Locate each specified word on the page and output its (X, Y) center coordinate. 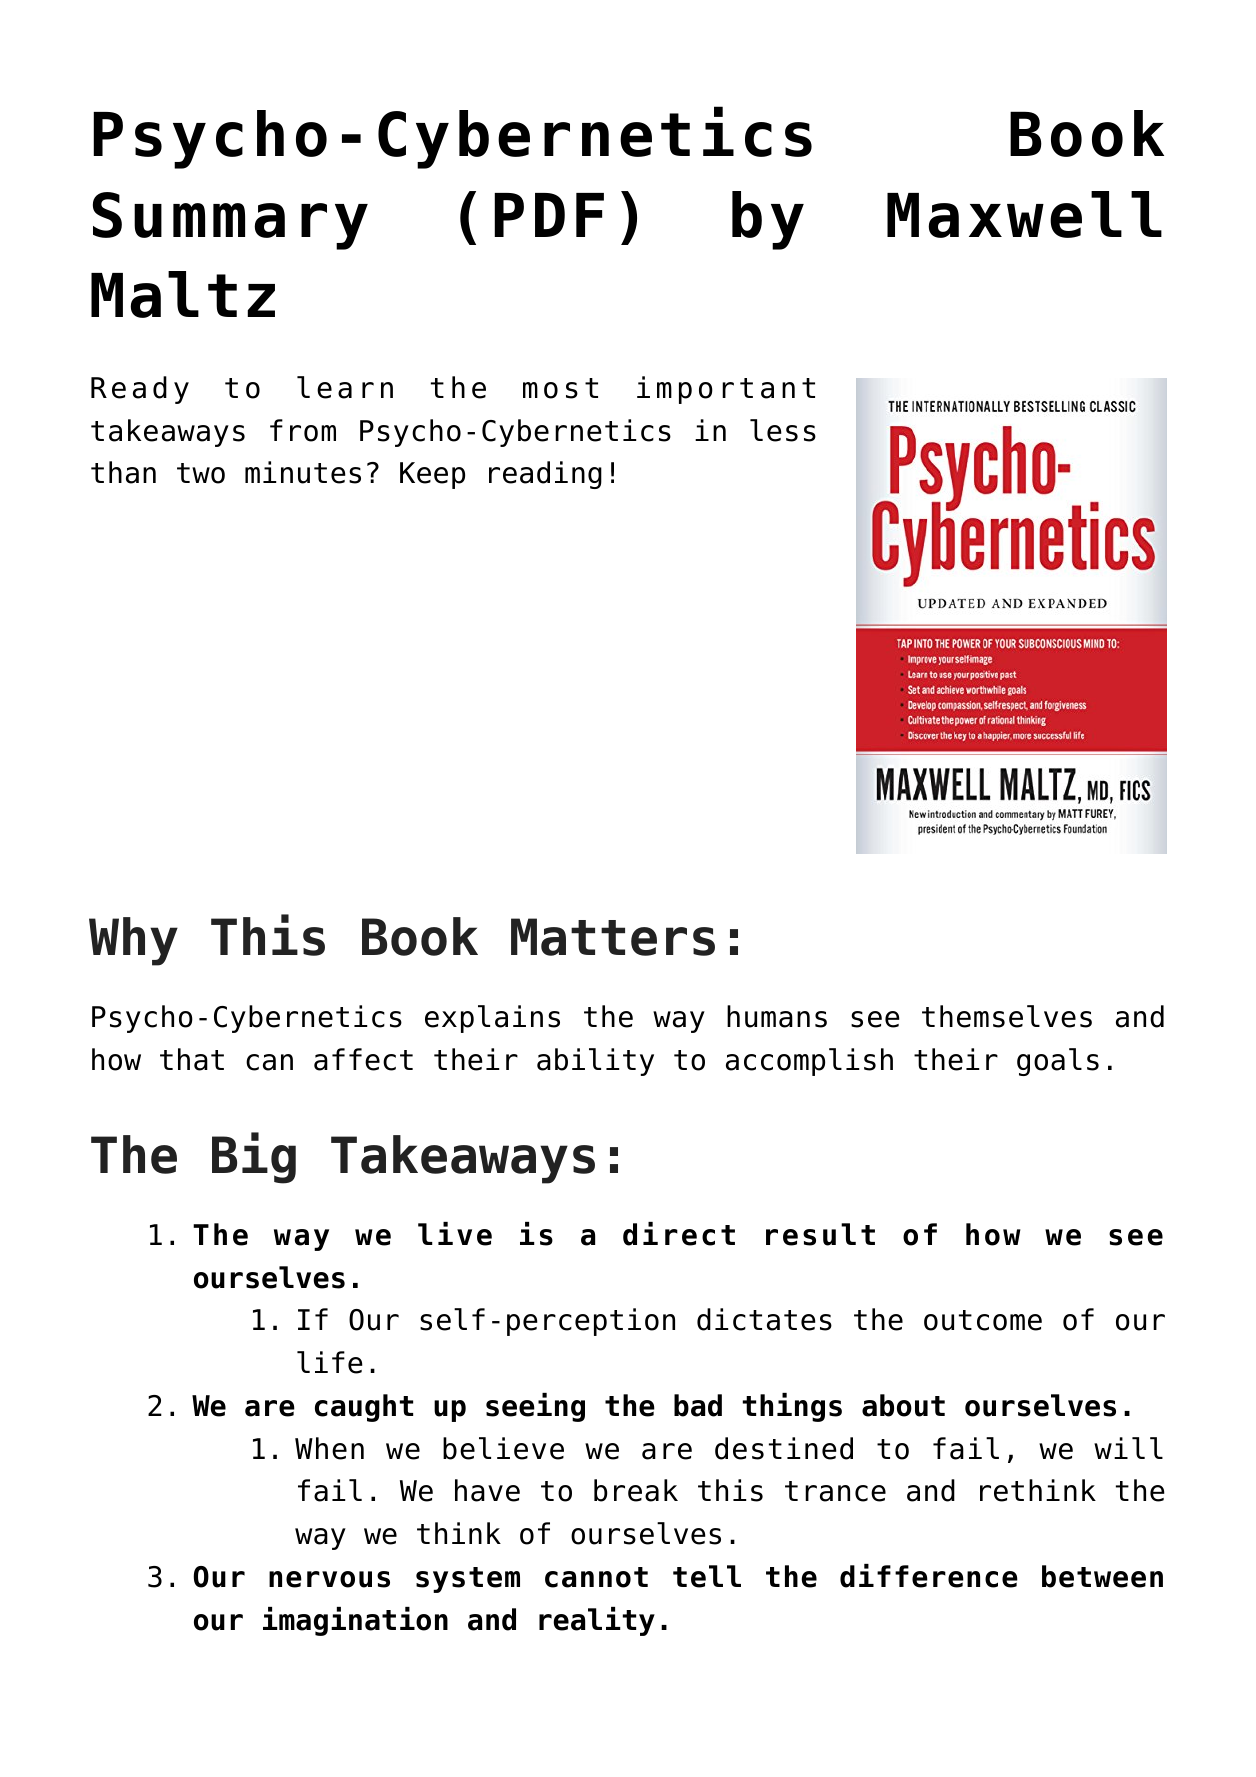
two (201, 473)
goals (1058, 1062)
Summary (230, 221)
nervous (329, 1579)
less (783, 430)
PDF (549, 215)
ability (595, 1062)
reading (545, 475)
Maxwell (1024, 214)
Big (254, 1158)
